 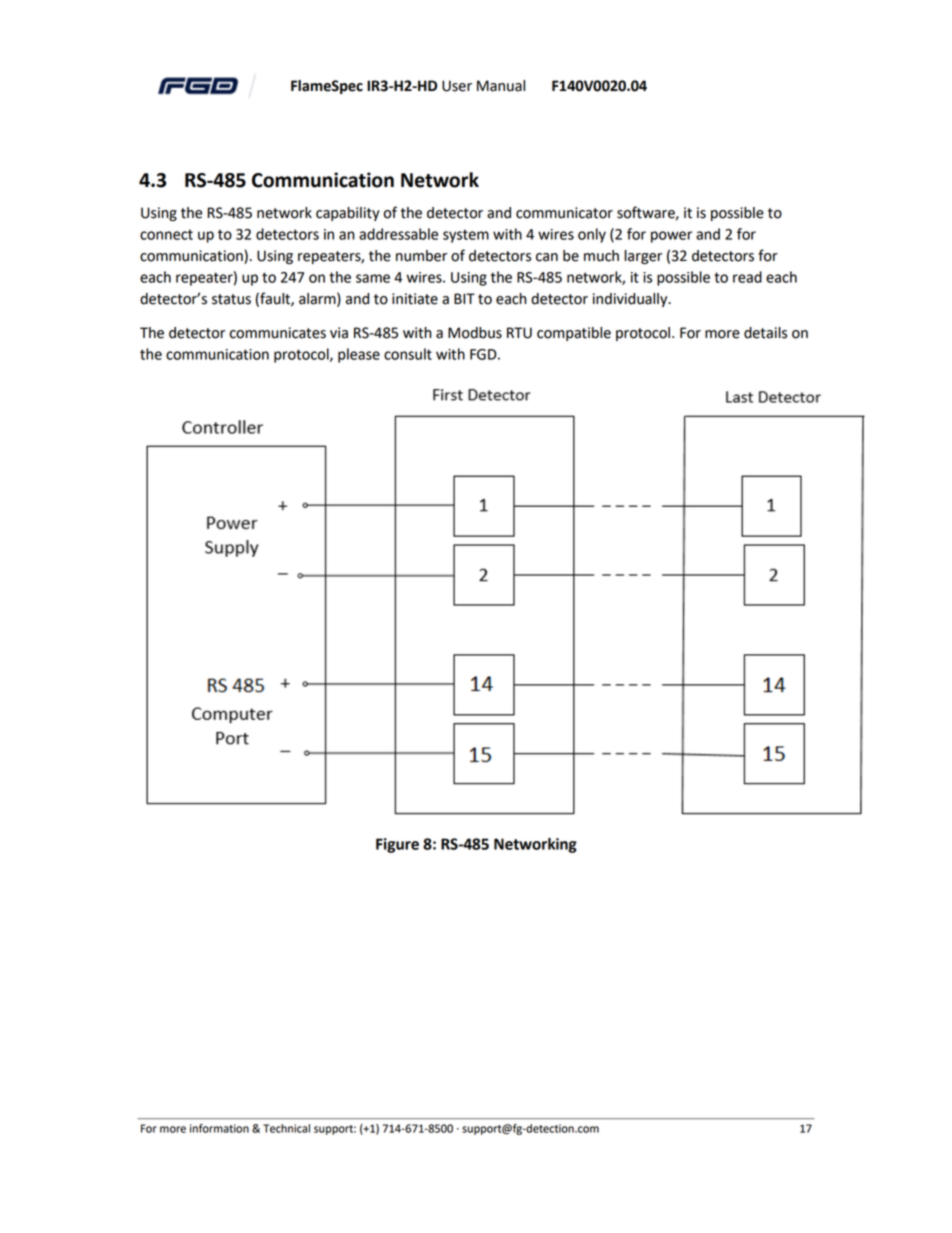 I want to click on Technical, so click(x=286, y=1128).
